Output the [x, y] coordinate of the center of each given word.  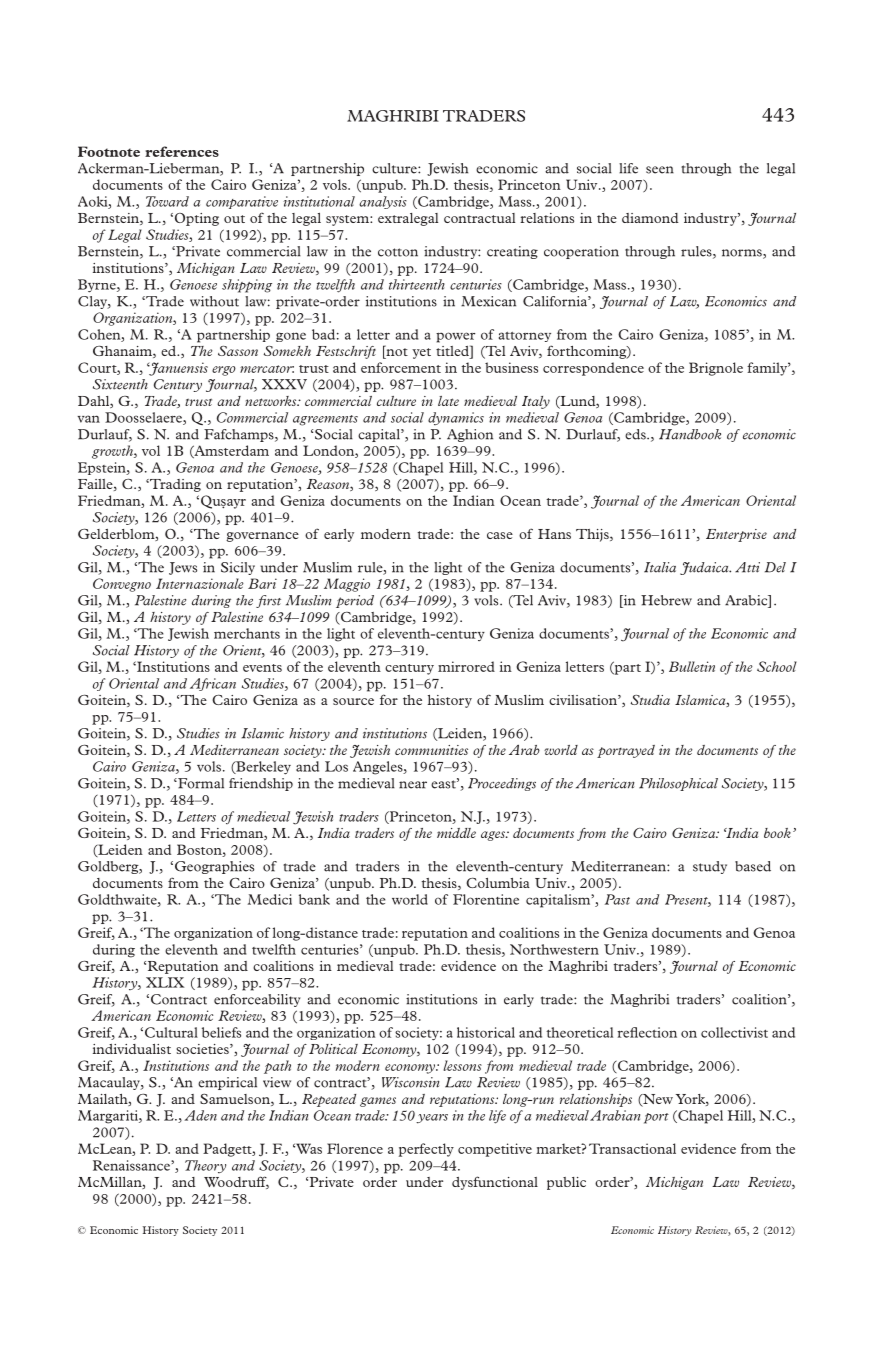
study [710, 867]
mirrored [466, 666]
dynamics [456, 418]
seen [660, 170]
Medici [270, 899]
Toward [167, 201]
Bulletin [692, 666]
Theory [205, 1166]
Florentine [486, 899]
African [213, 684]
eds [636, 434]
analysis [383, 202]
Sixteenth [120, 384]
